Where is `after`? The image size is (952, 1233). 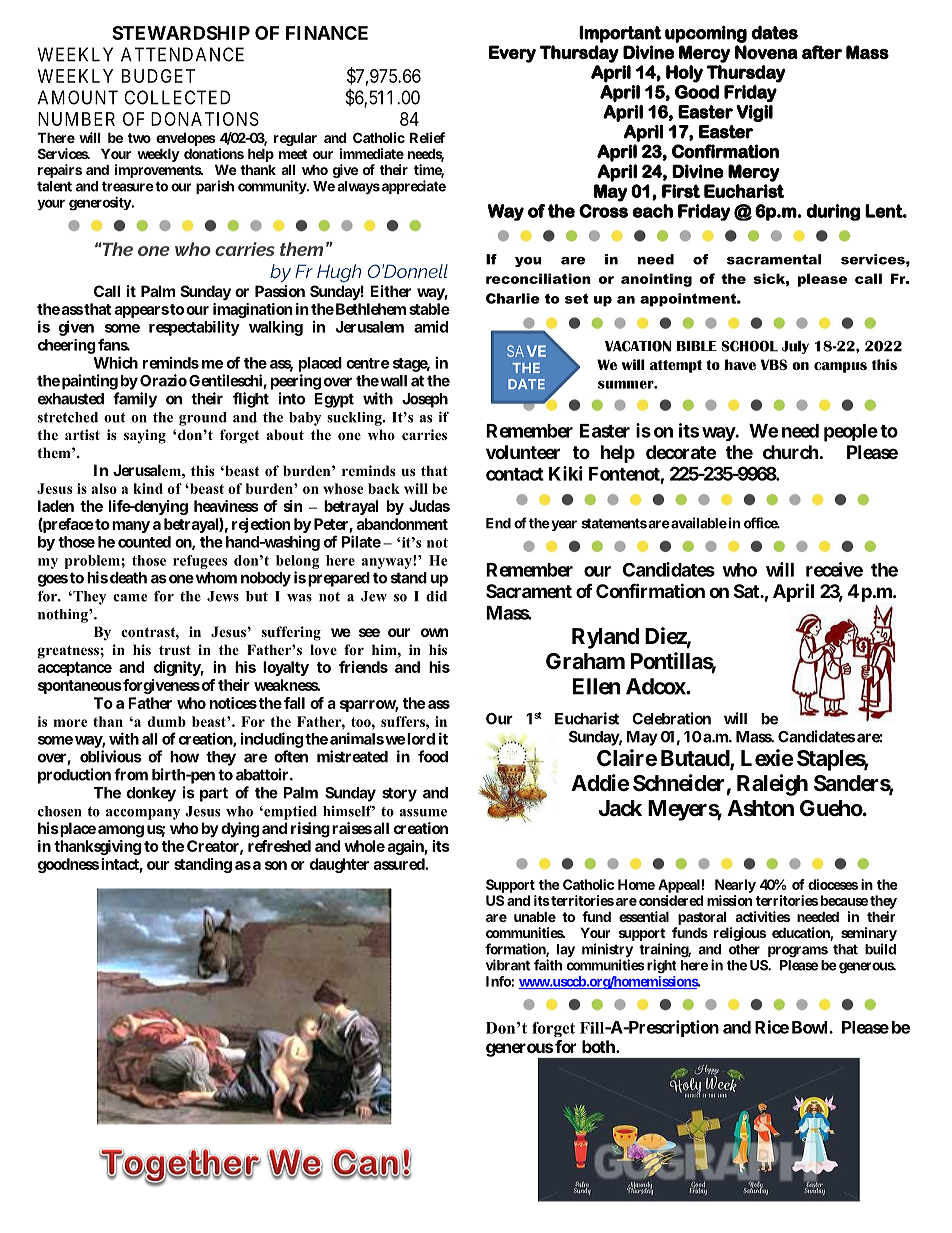 after is located at coordinates (822, 52).
